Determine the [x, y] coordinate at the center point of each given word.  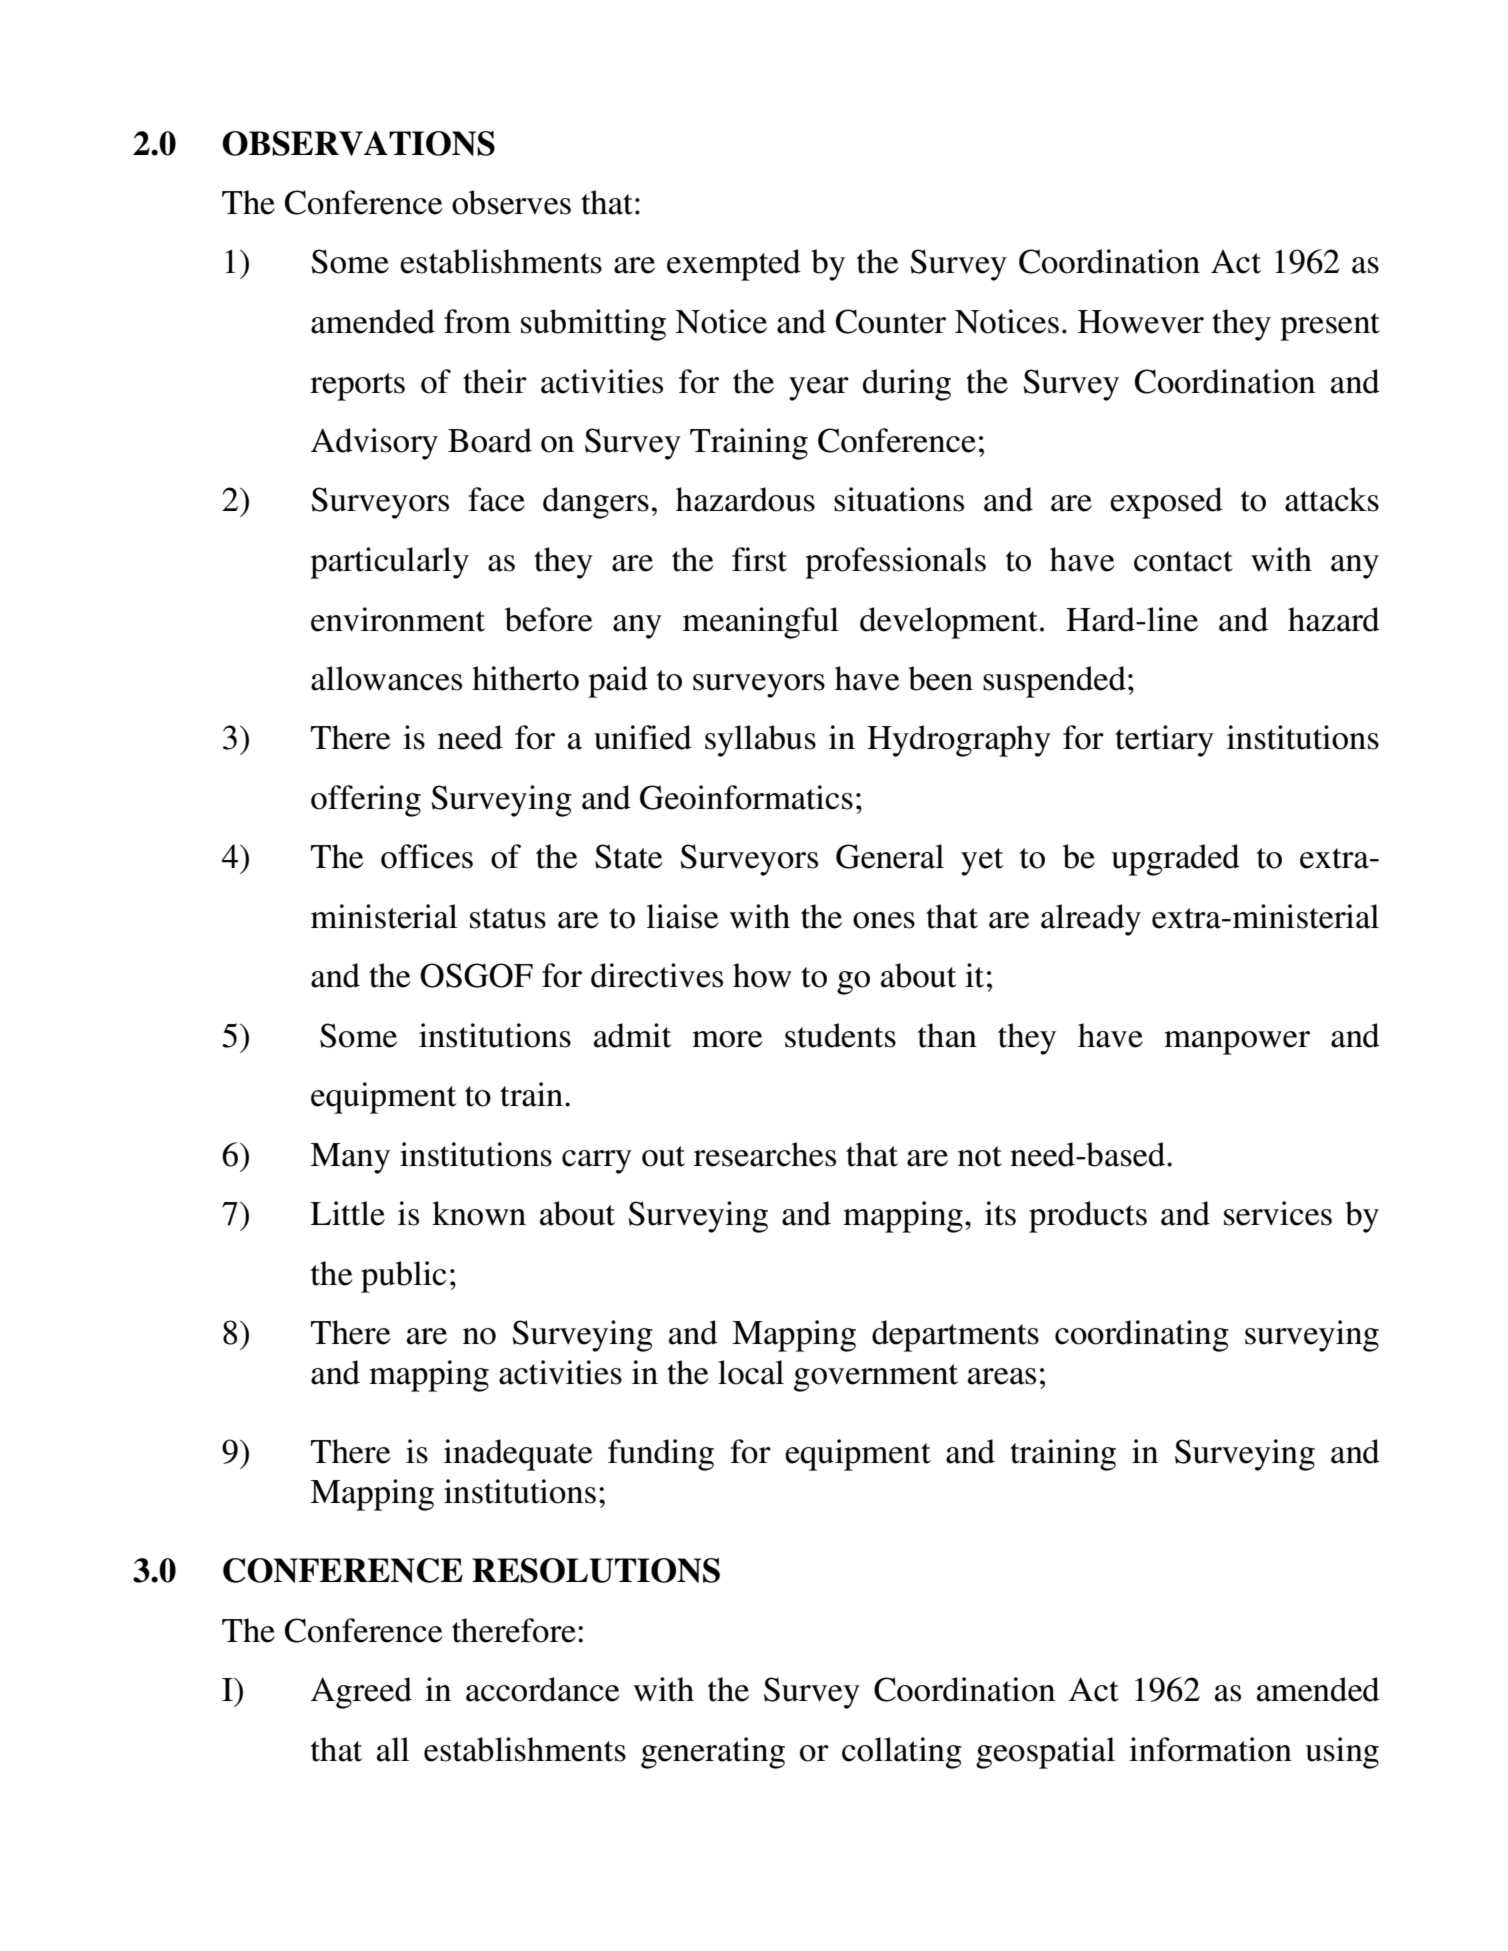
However [1141, 322]
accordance [542, 1689]
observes [511, 202]
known [479, 1213]
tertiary [1164, 741]
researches [765, 1154]
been [940, 678]
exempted [734, 265]
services [1278, 1213]
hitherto [525, 678]
